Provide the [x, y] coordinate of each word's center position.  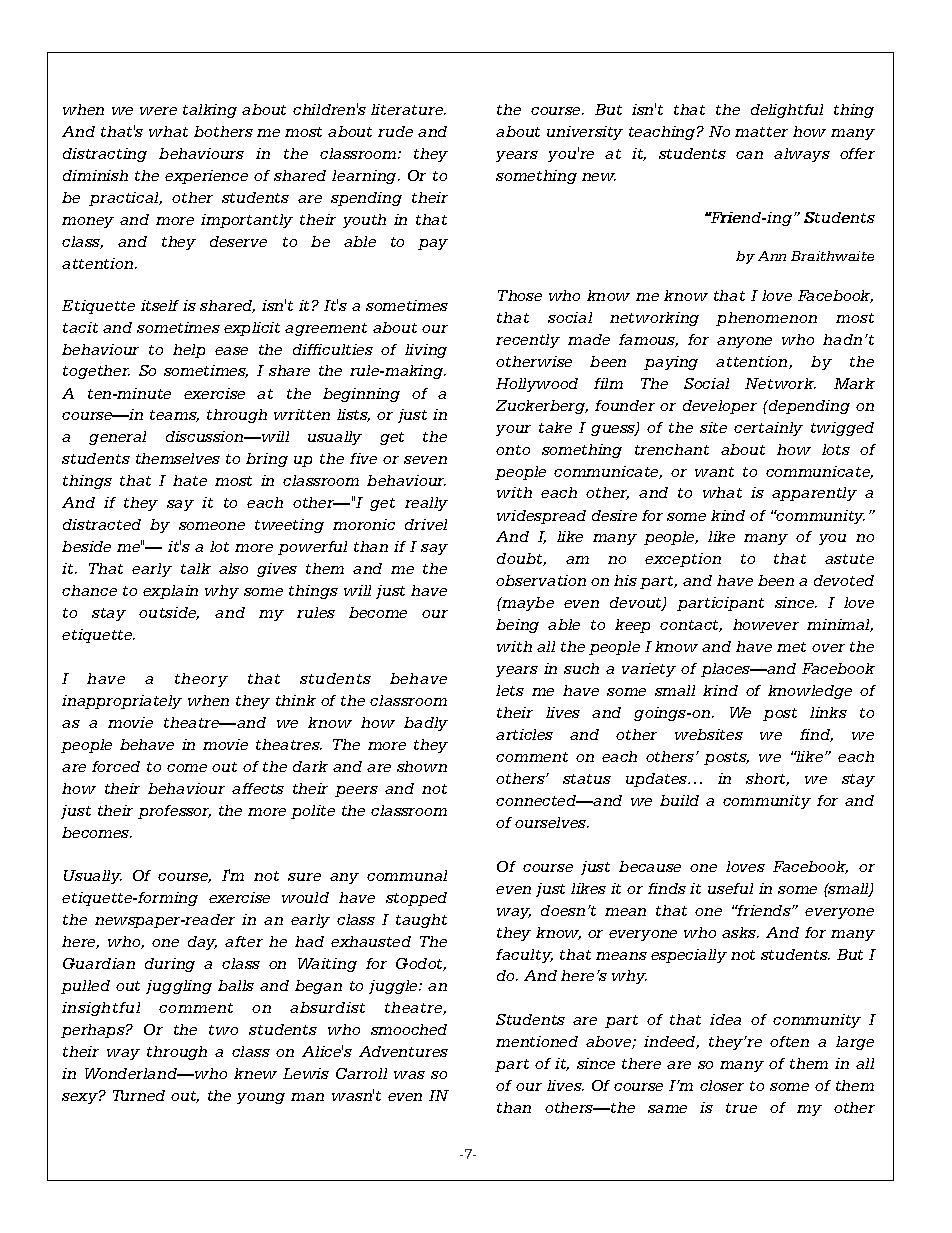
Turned [139, 1095]
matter [761, 132]
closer [722, 1085]
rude [395, 131]
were [158, 111]
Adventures [403, 1051]
